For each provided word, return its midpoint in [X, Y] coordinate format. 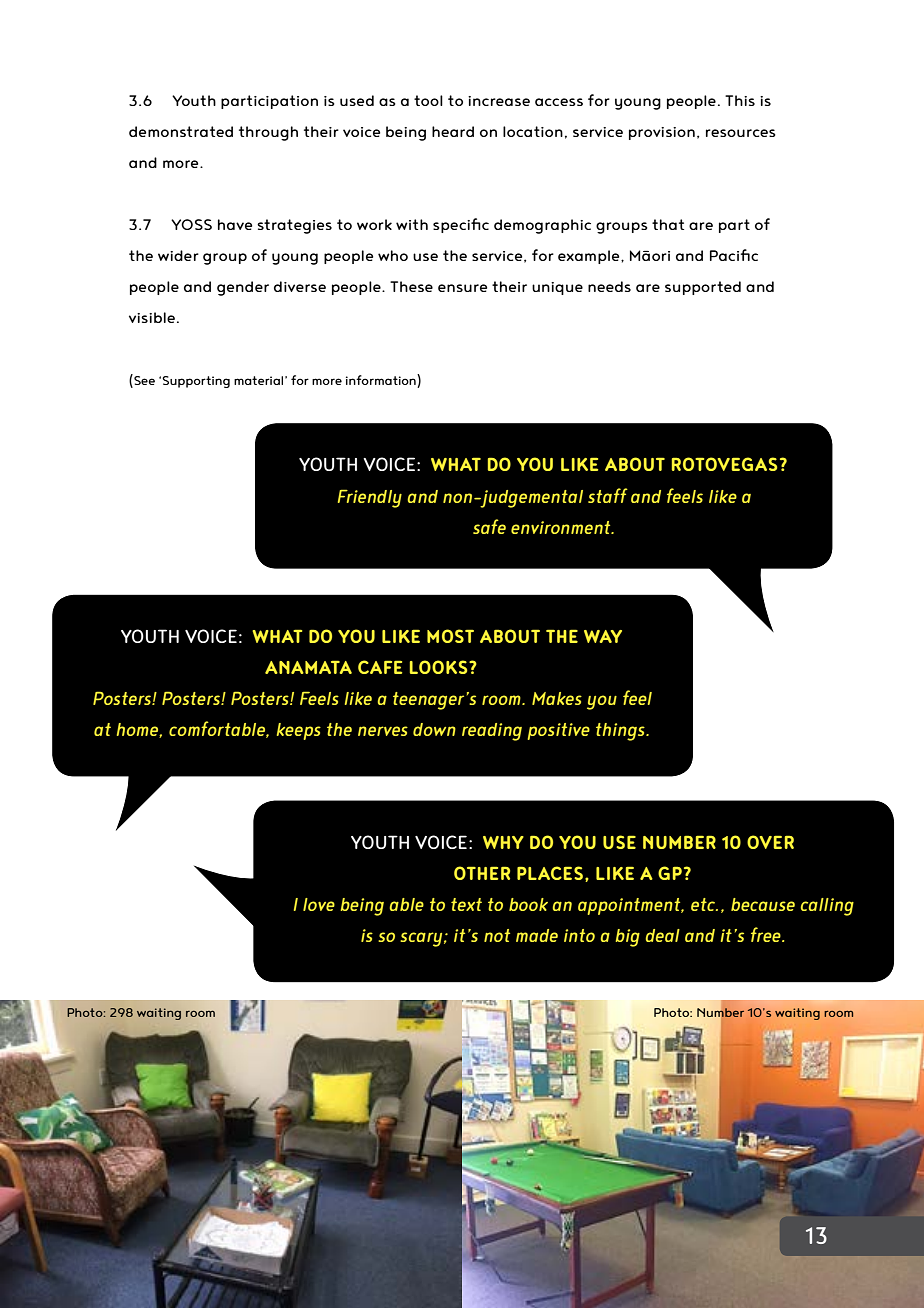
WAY [603, 636]
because [763, 904]
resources [741, 133]
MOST [450, 636]
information [382, 381]
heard [453, 131]
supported [703, 288]
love [319, 904]
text [466, 904]
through [268, 133]
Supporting [196, 382]
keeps [299, 731]
